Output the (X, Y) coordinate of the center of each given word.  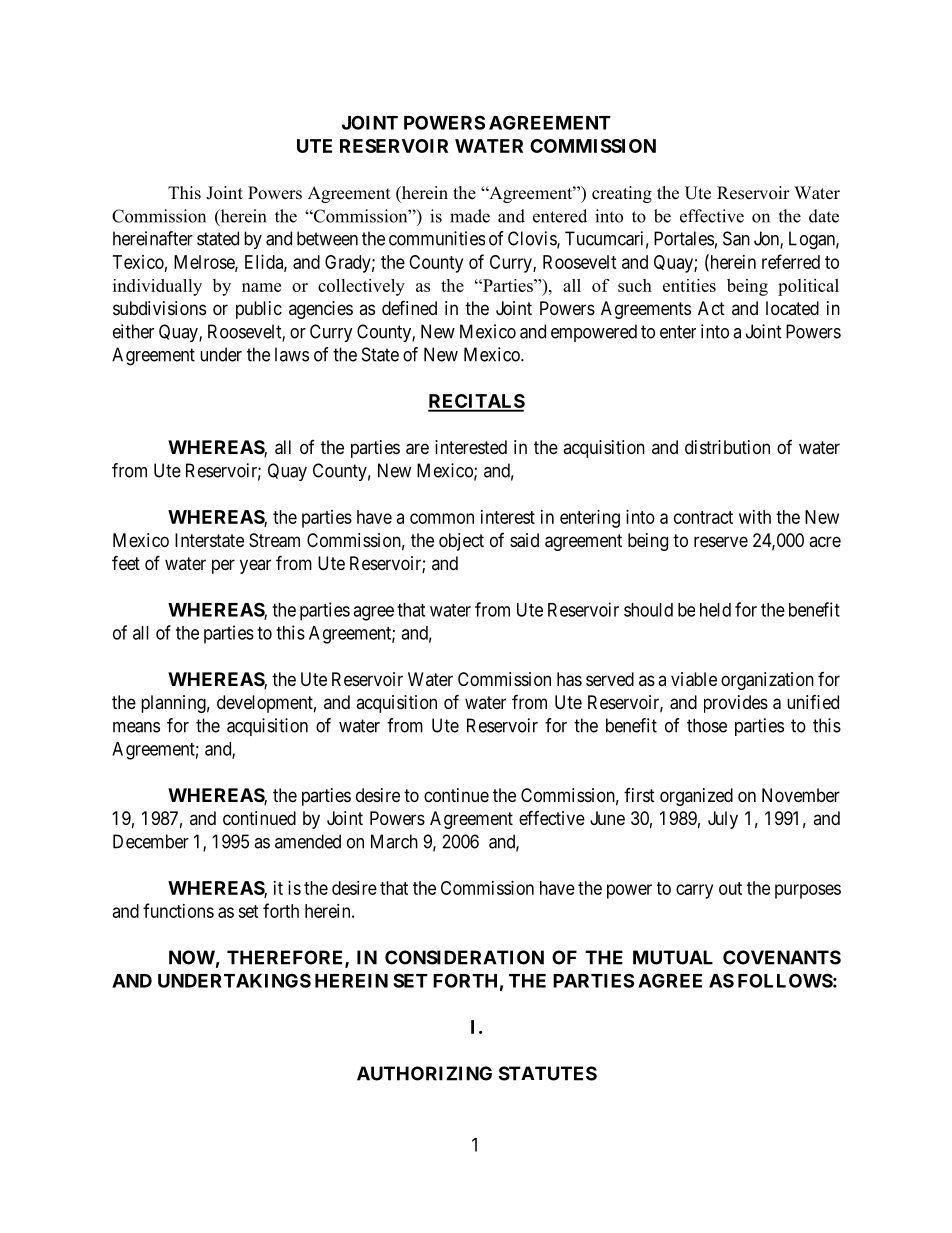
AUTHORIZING (424, 1073)
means (136, 727)
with (755, 517)
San (736, 238)
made (470, 216)
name (261, 287)
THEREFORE (286, 958)
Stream (274, 540)
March (394, 841)
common (442, 518)
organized (696, 797)
